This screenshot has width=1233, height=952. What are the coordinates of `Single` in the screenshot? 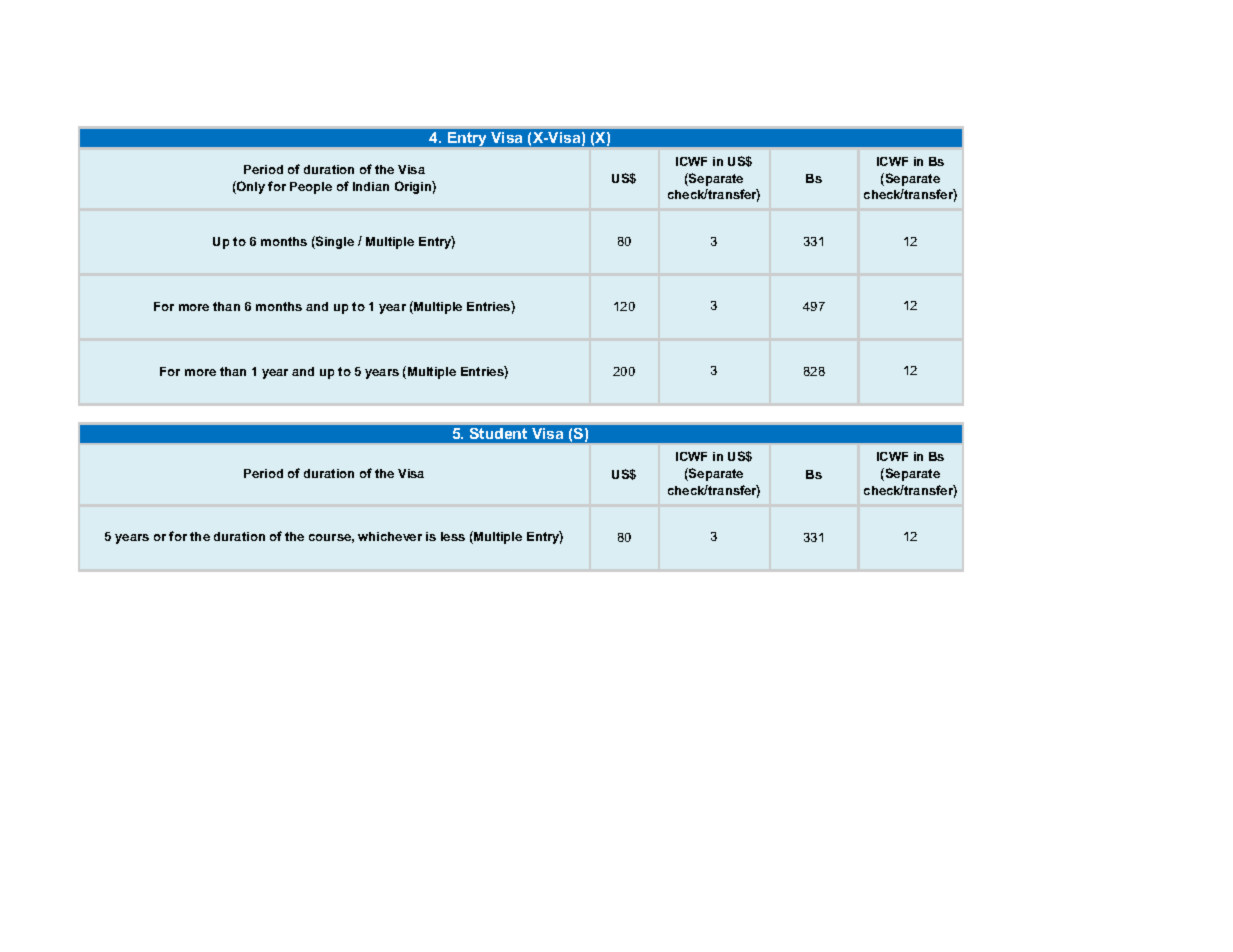 It's located at (334, 242).
